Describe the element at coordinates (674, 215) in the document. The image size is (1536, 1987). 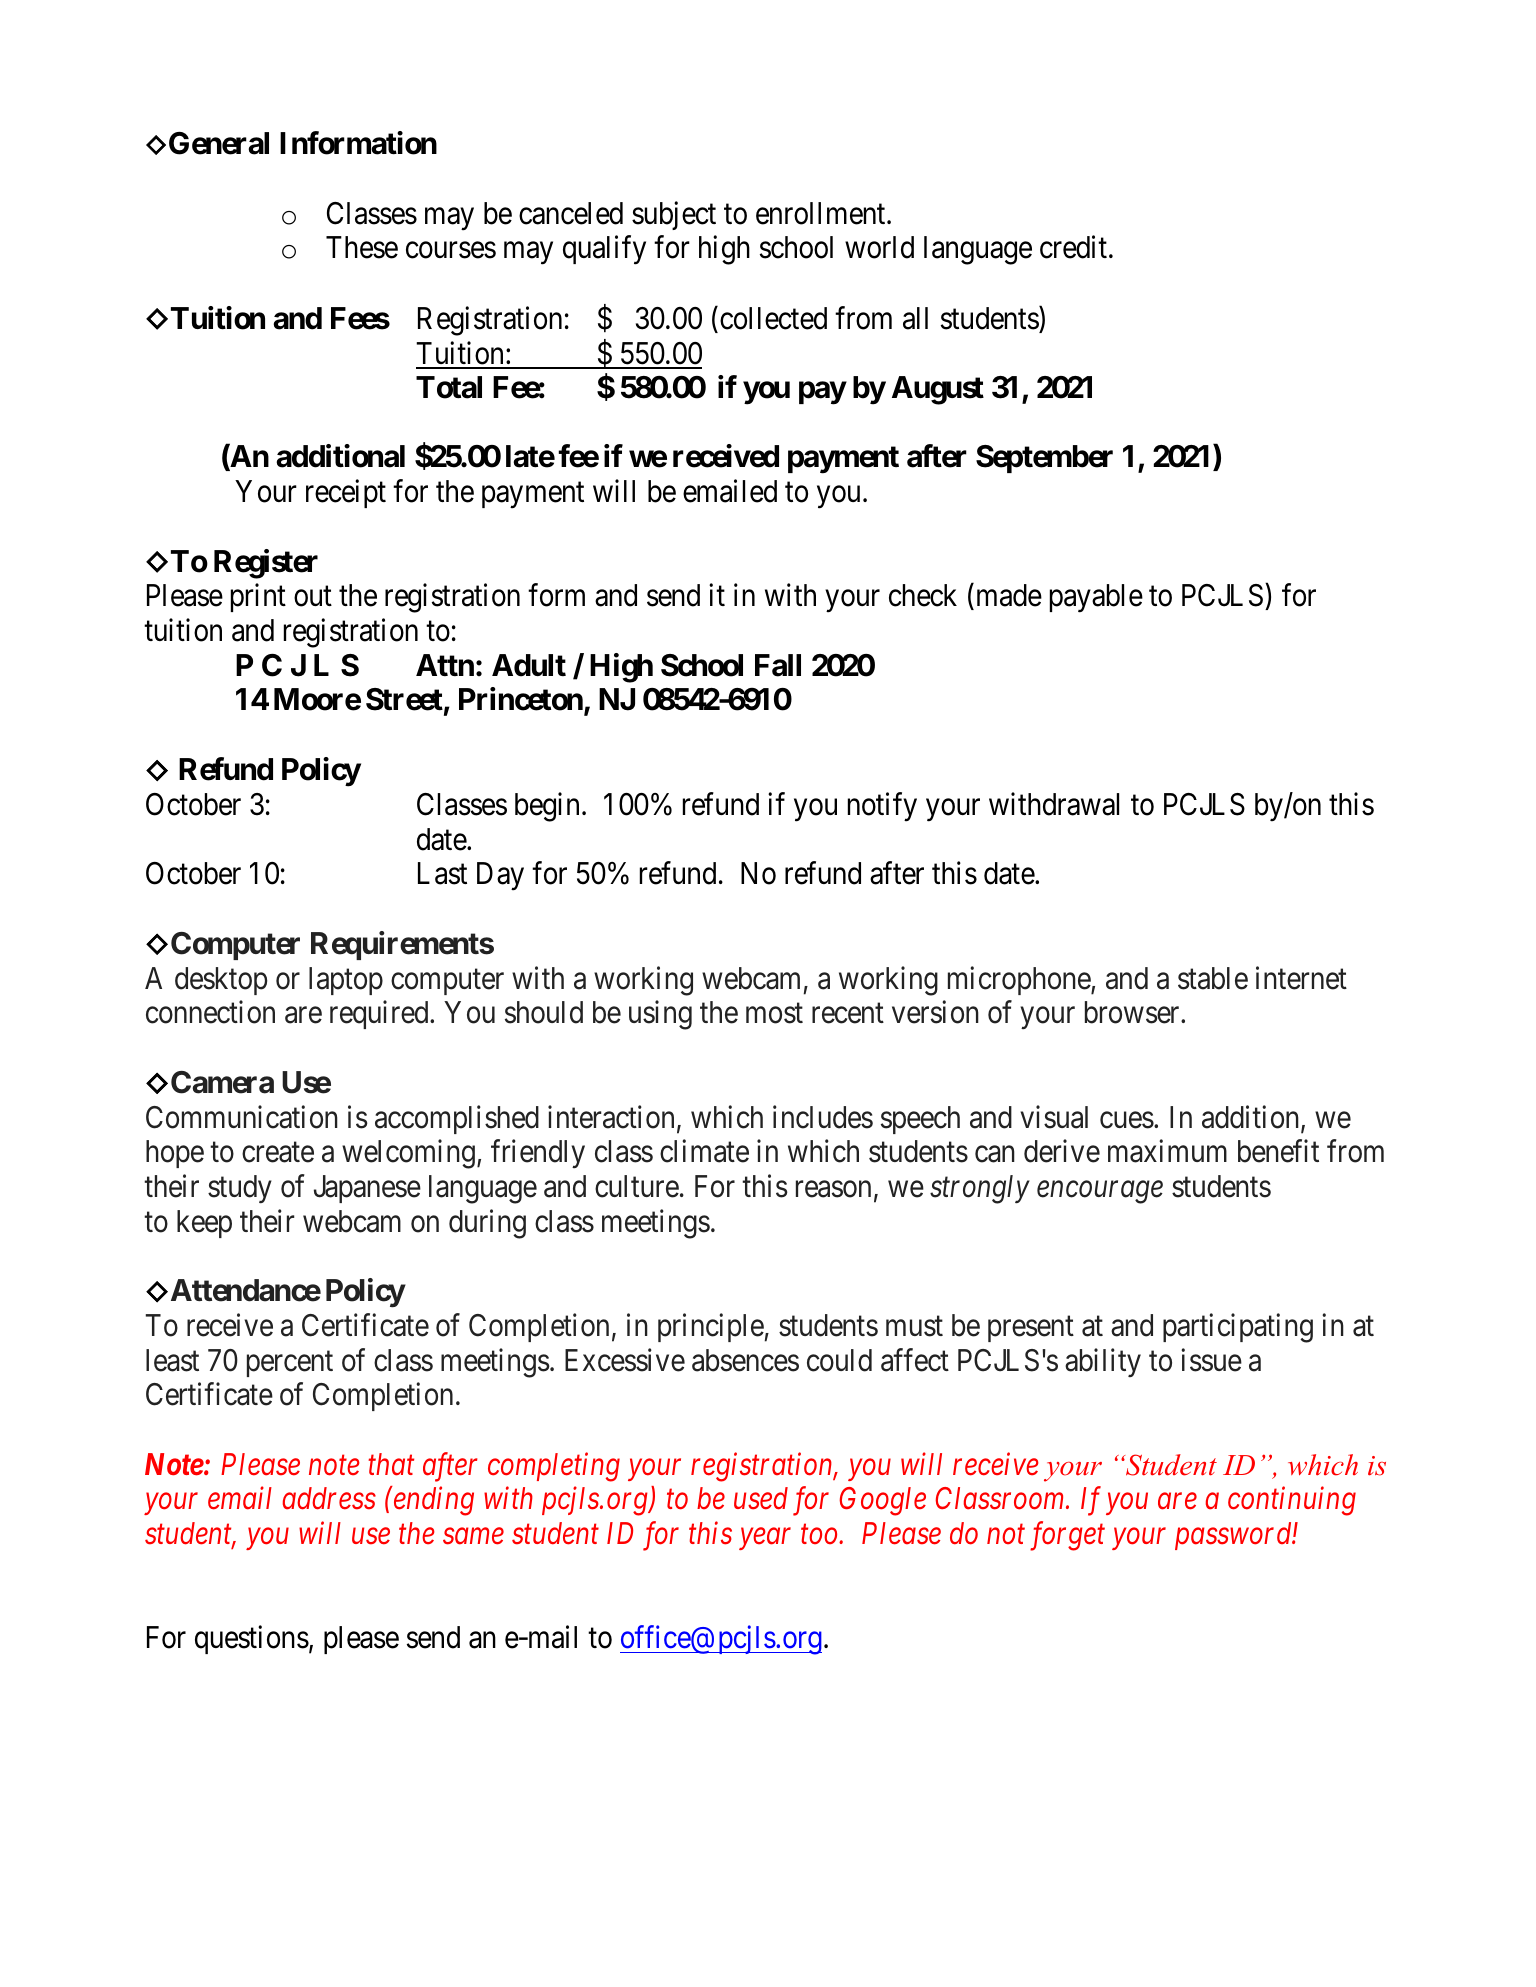
I see `subject` at that location.
